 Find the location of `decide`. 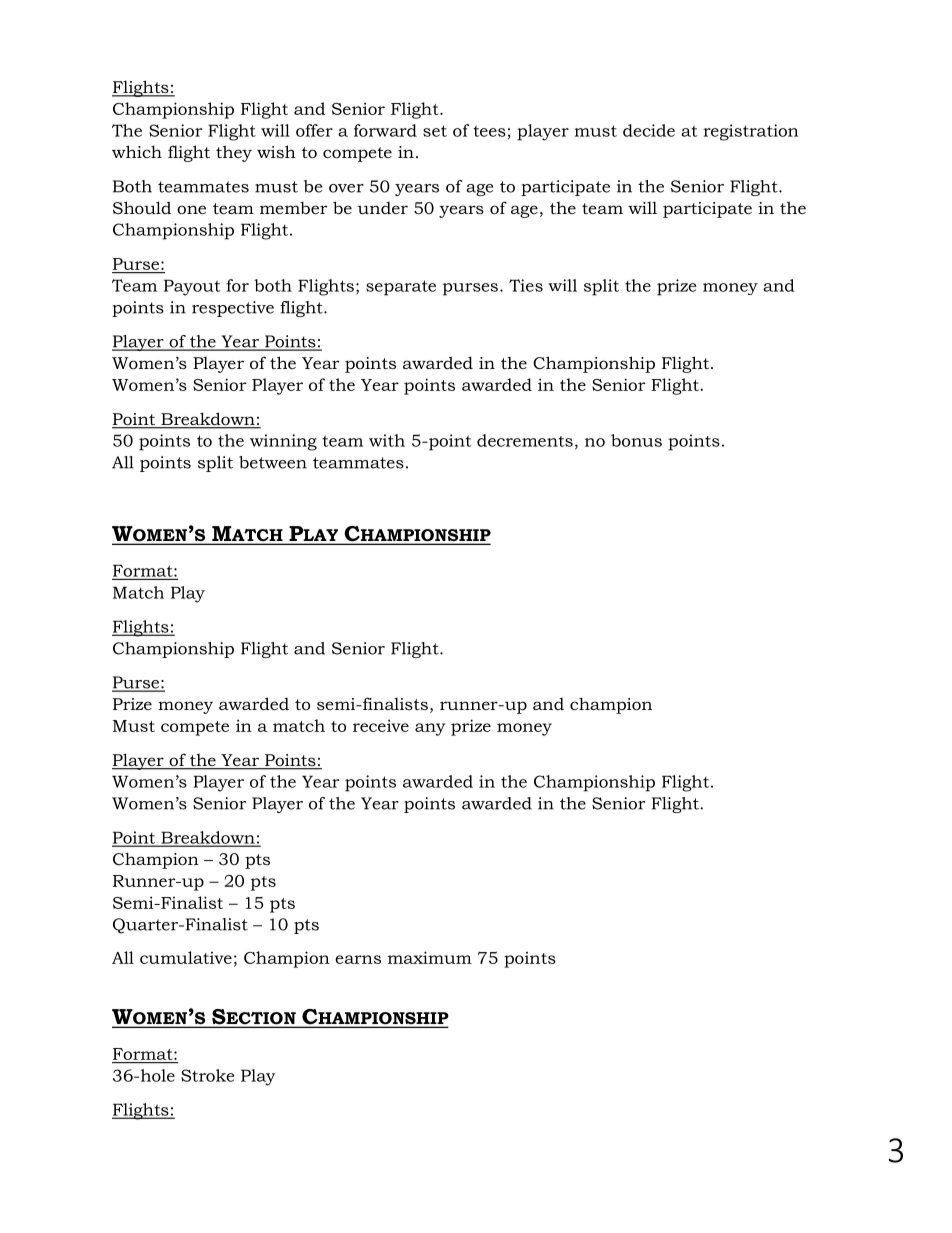

decide is located at coordinates (649, 130).
